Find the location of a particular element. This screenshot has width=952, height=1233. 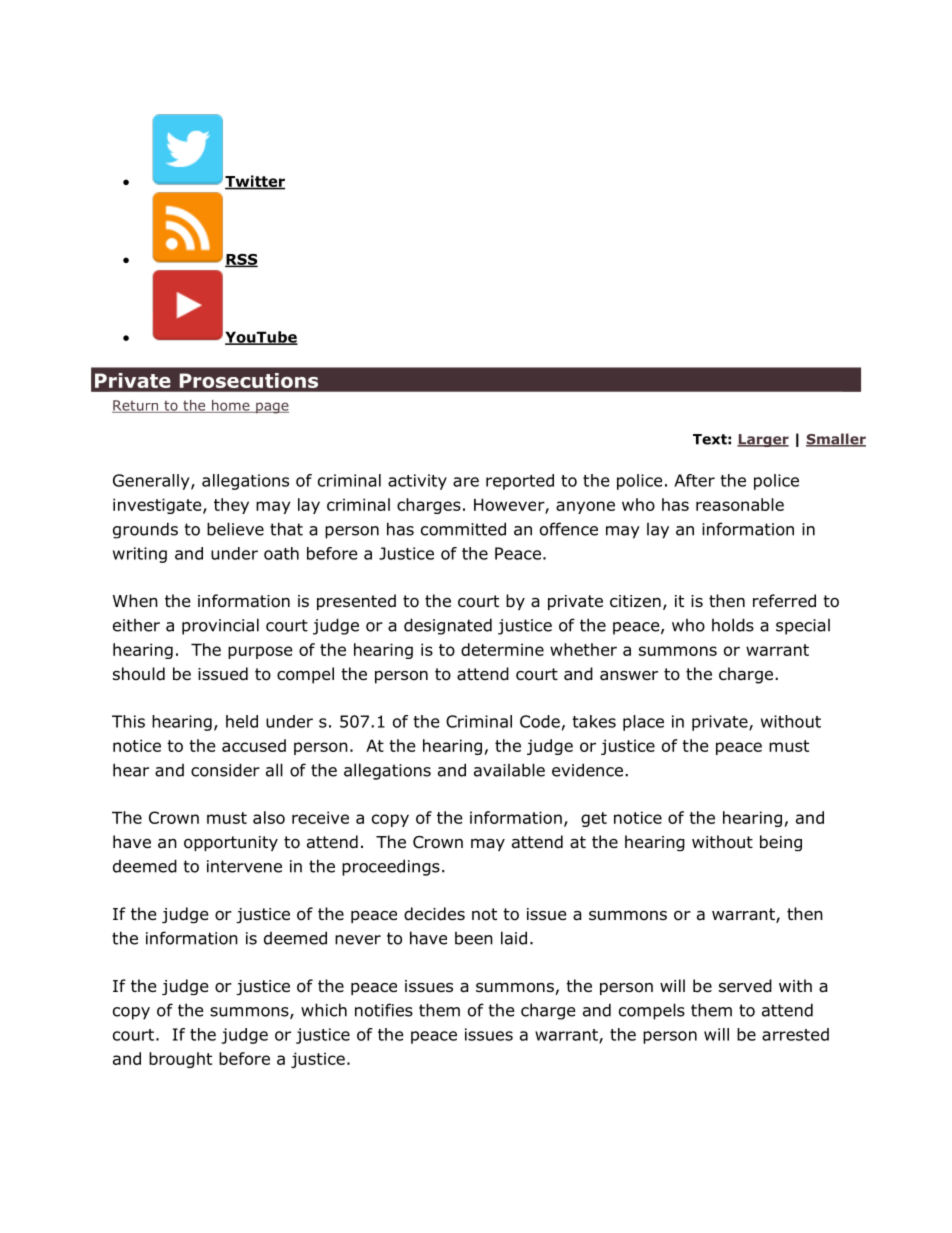

RSS is located at coordinates (241, 260).
